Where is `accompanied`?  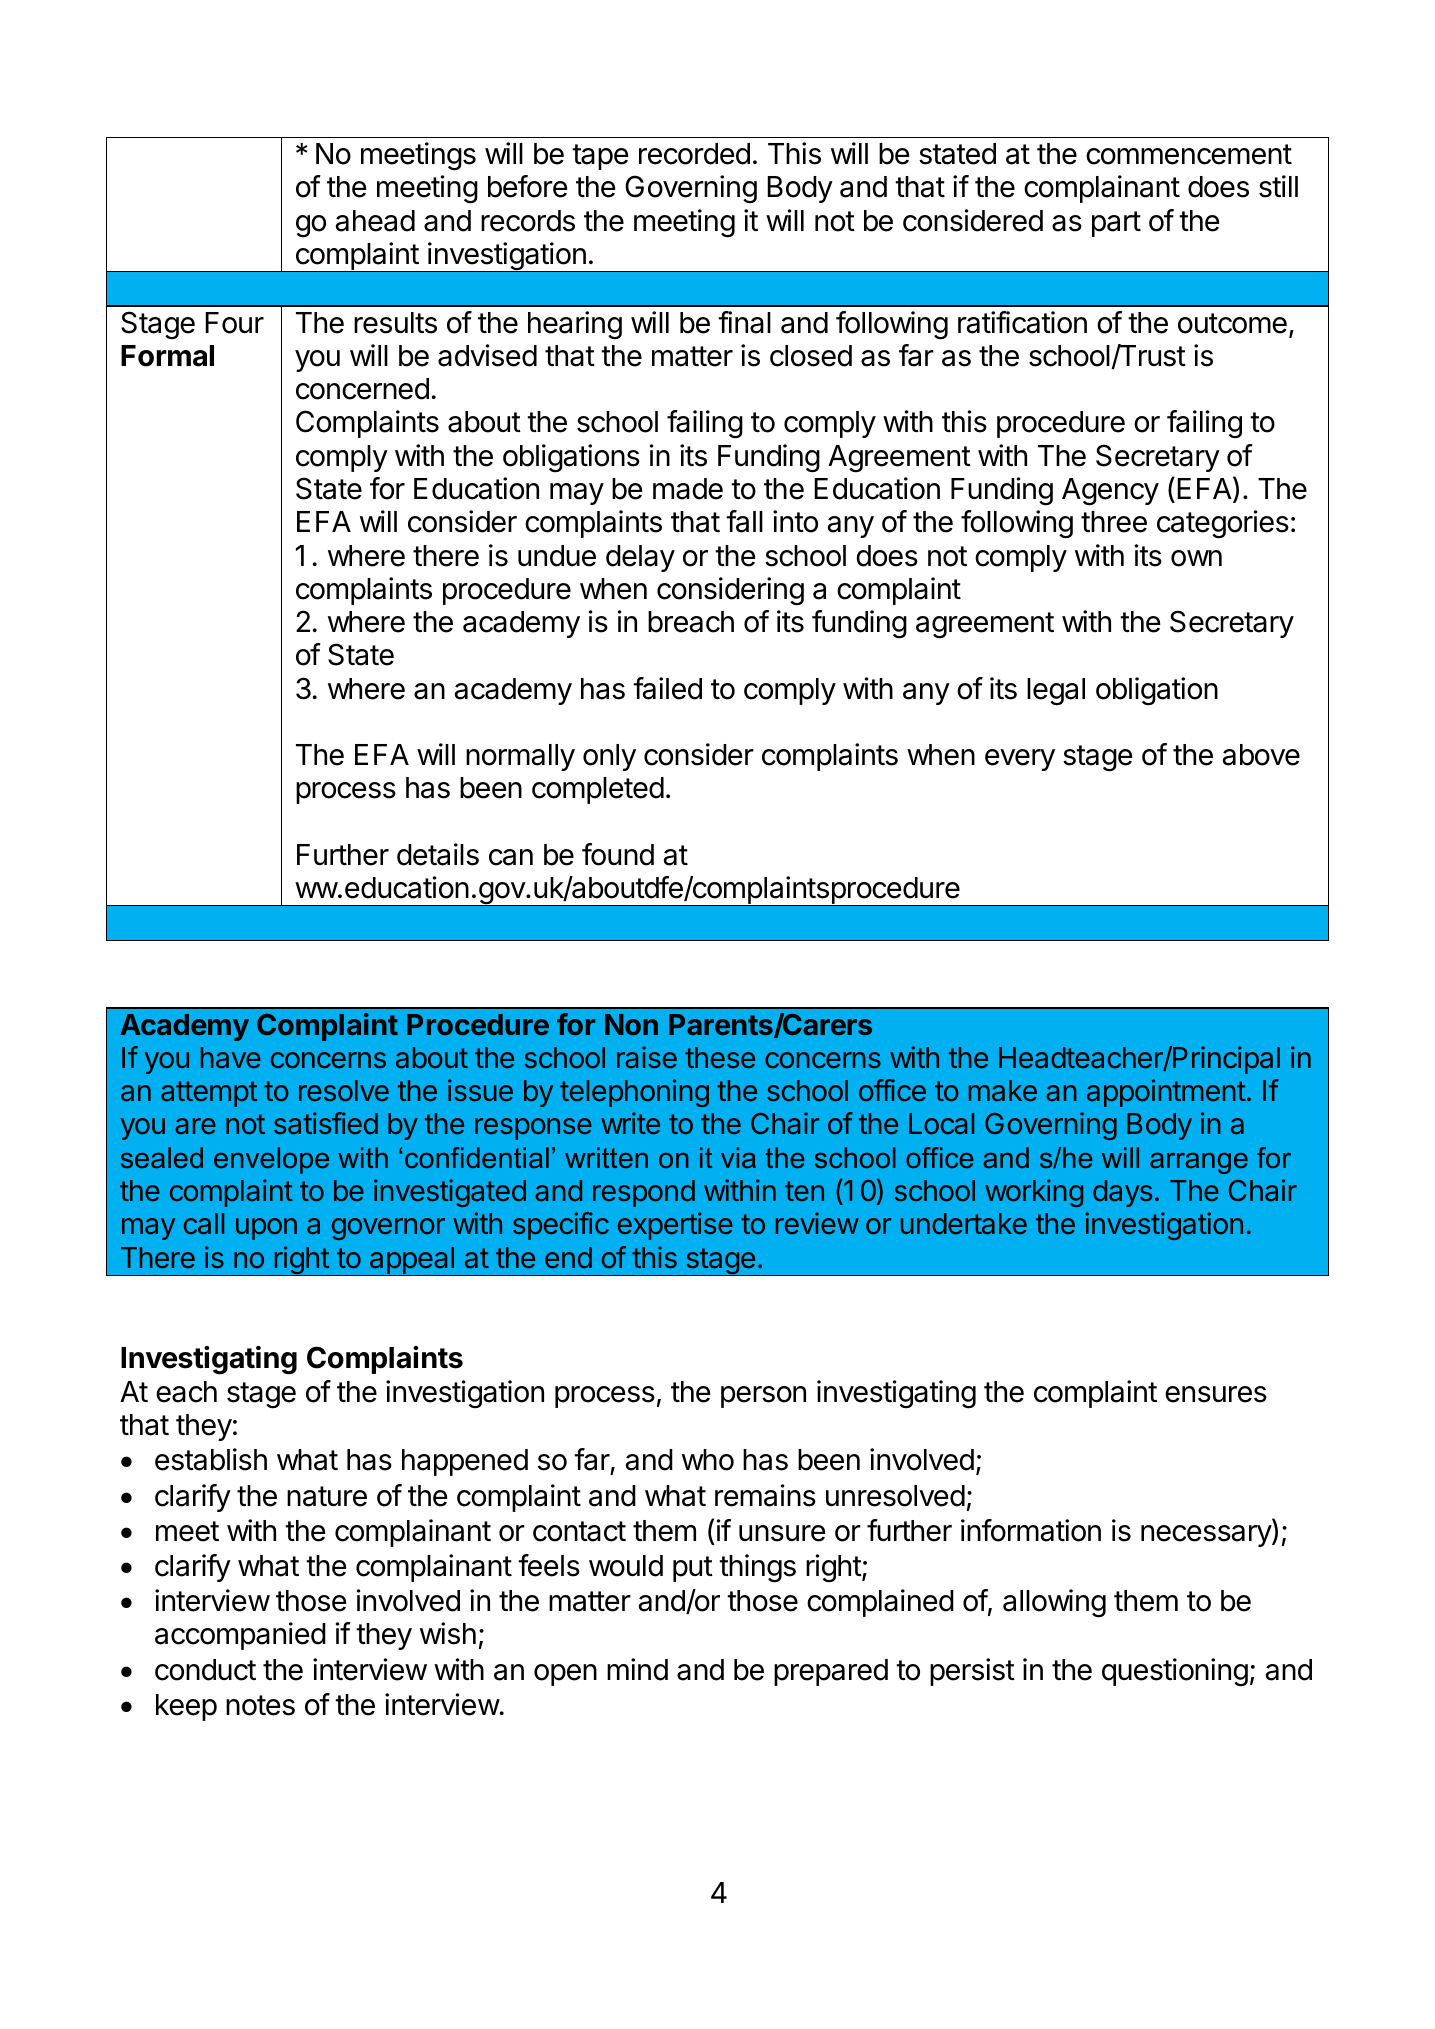 accompanied is located at coordinates (240, 1636).
